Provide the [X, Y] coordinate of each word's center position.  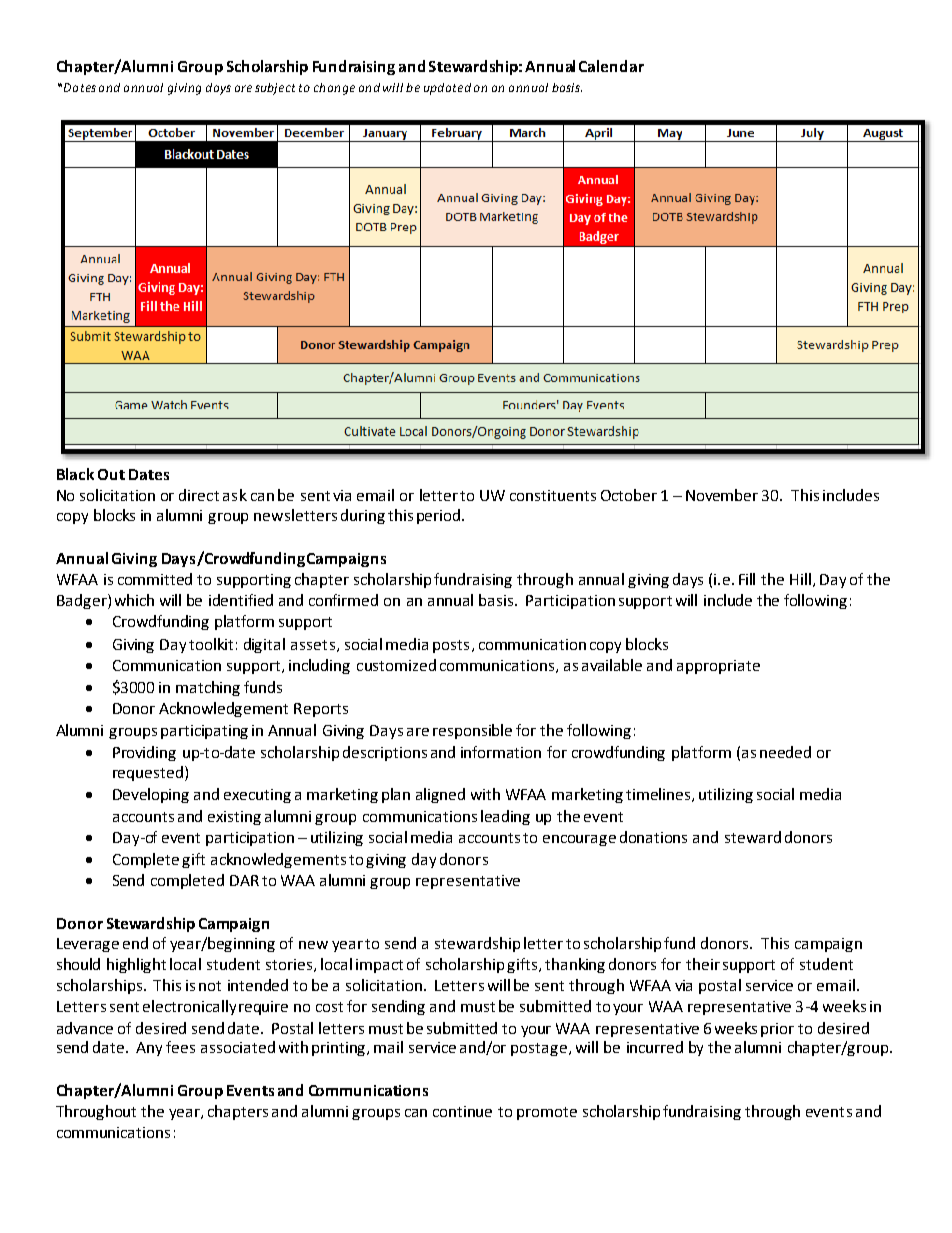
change [334, 89]
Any [149, 1049]
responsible [472, 731]
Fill [747, 579]
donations [653, 837]
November [722, 495]
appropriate [718, 667]
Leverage [88, 945]
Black [75, 474]
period [440, 516]
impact [379, 966]
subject [275, 89]
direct [199, 495]
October [629, 495]
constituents [553, 495]
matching [208, 688]
